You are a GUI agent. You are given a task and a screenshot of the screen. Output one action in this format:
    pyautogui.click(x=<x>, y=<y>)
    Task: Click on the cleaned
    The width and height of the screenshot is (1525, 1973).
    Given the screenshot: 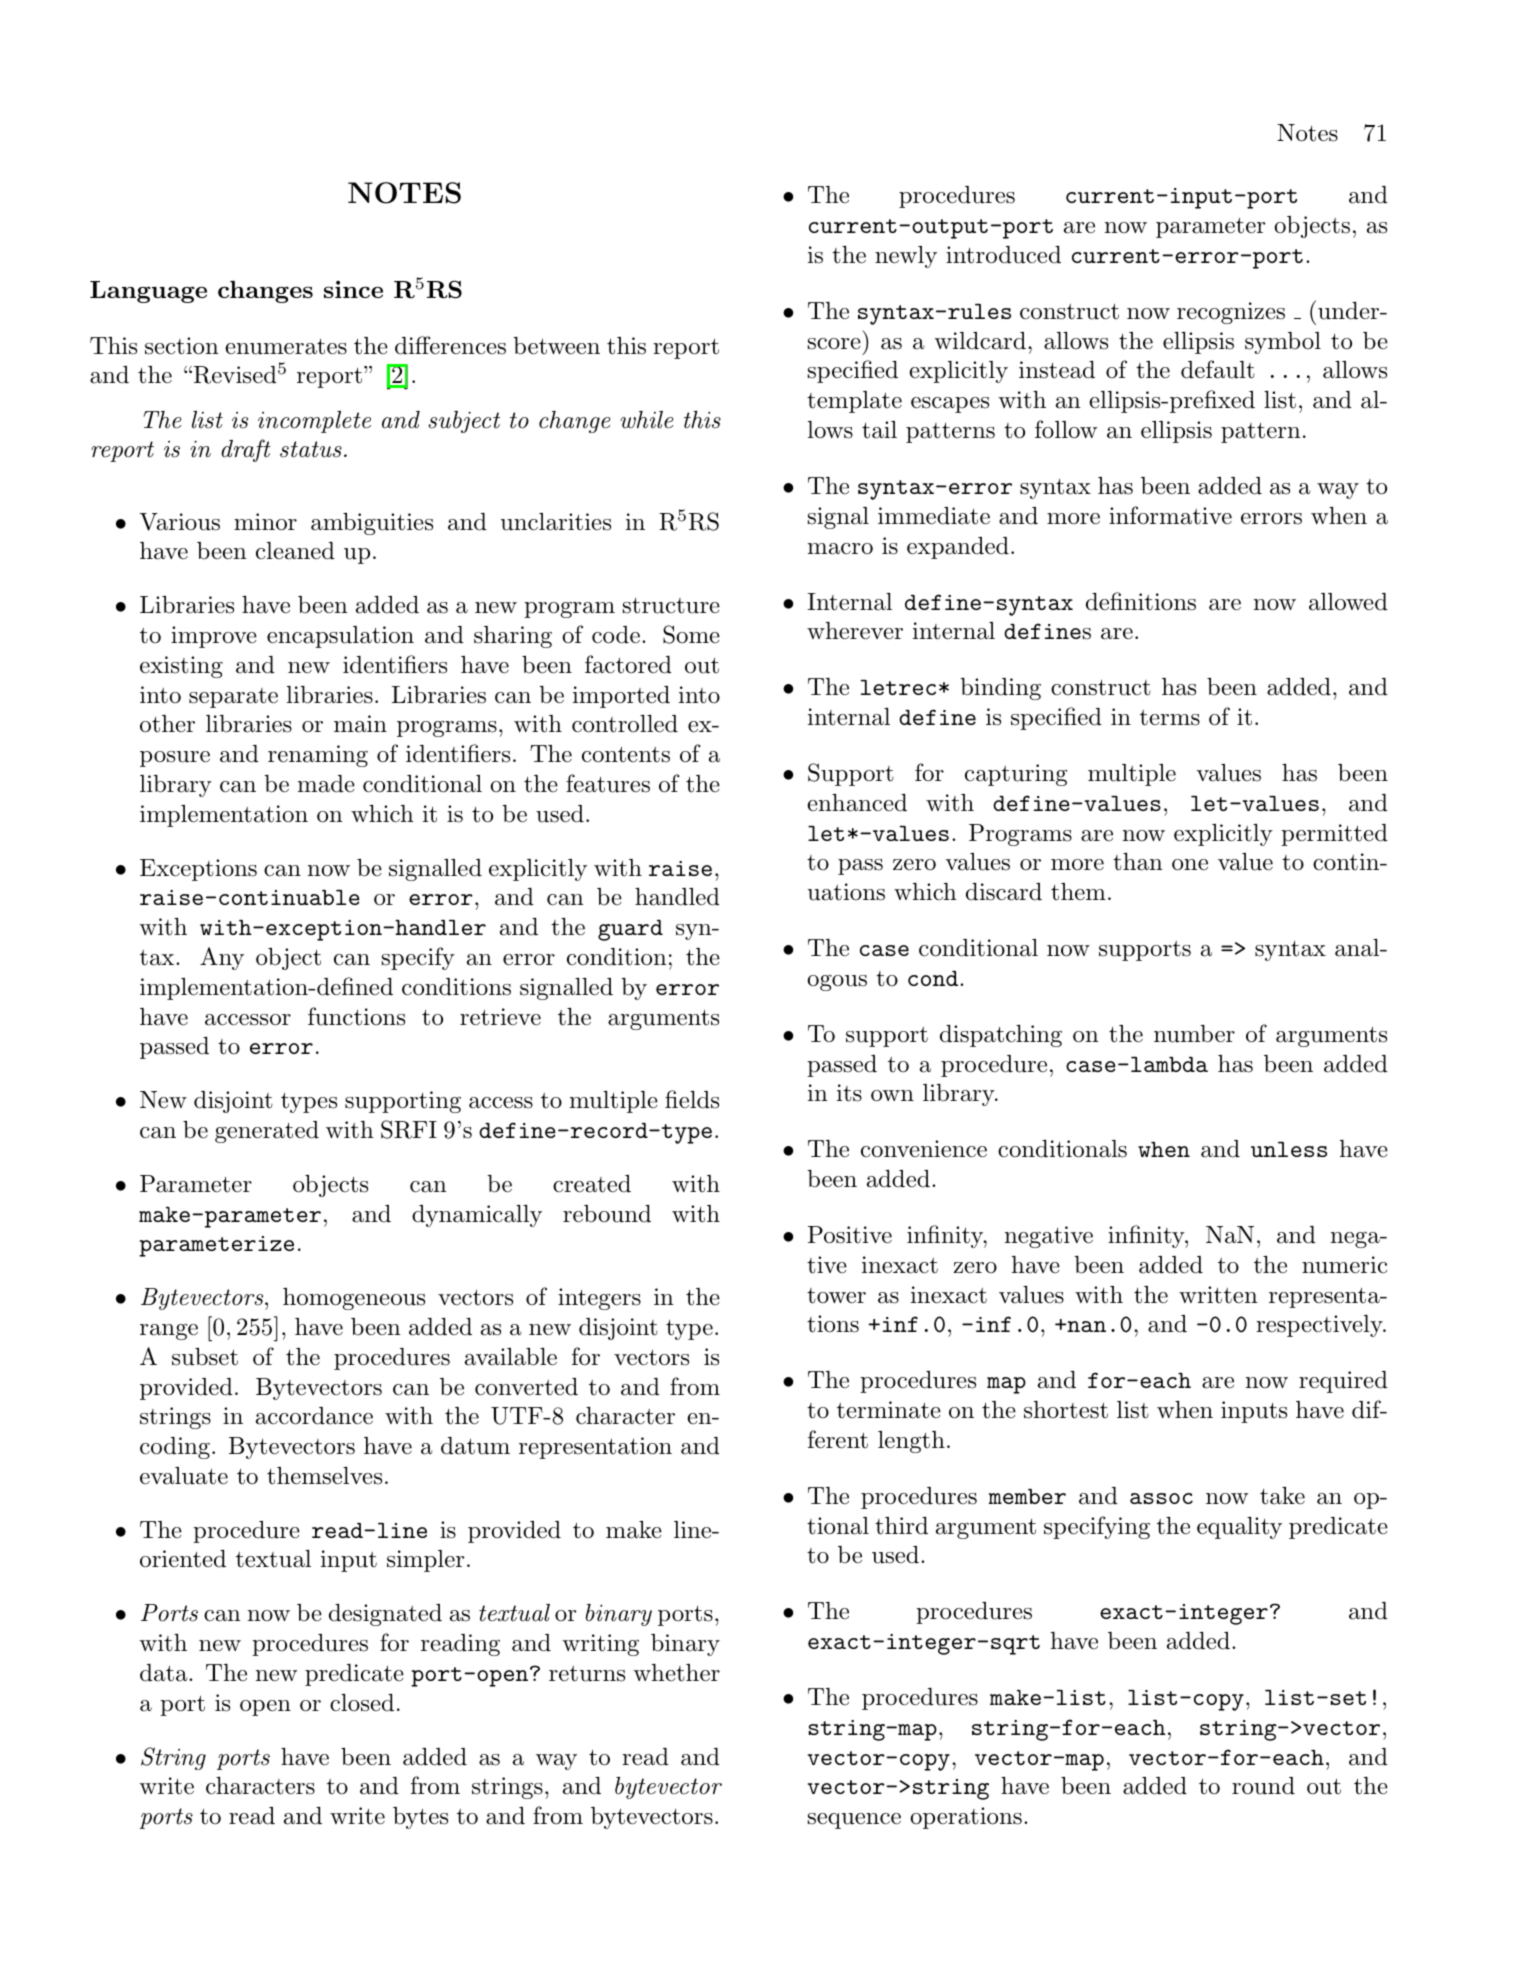 What is the action you would take?
    pyautogui.click(x=295, y=551)
